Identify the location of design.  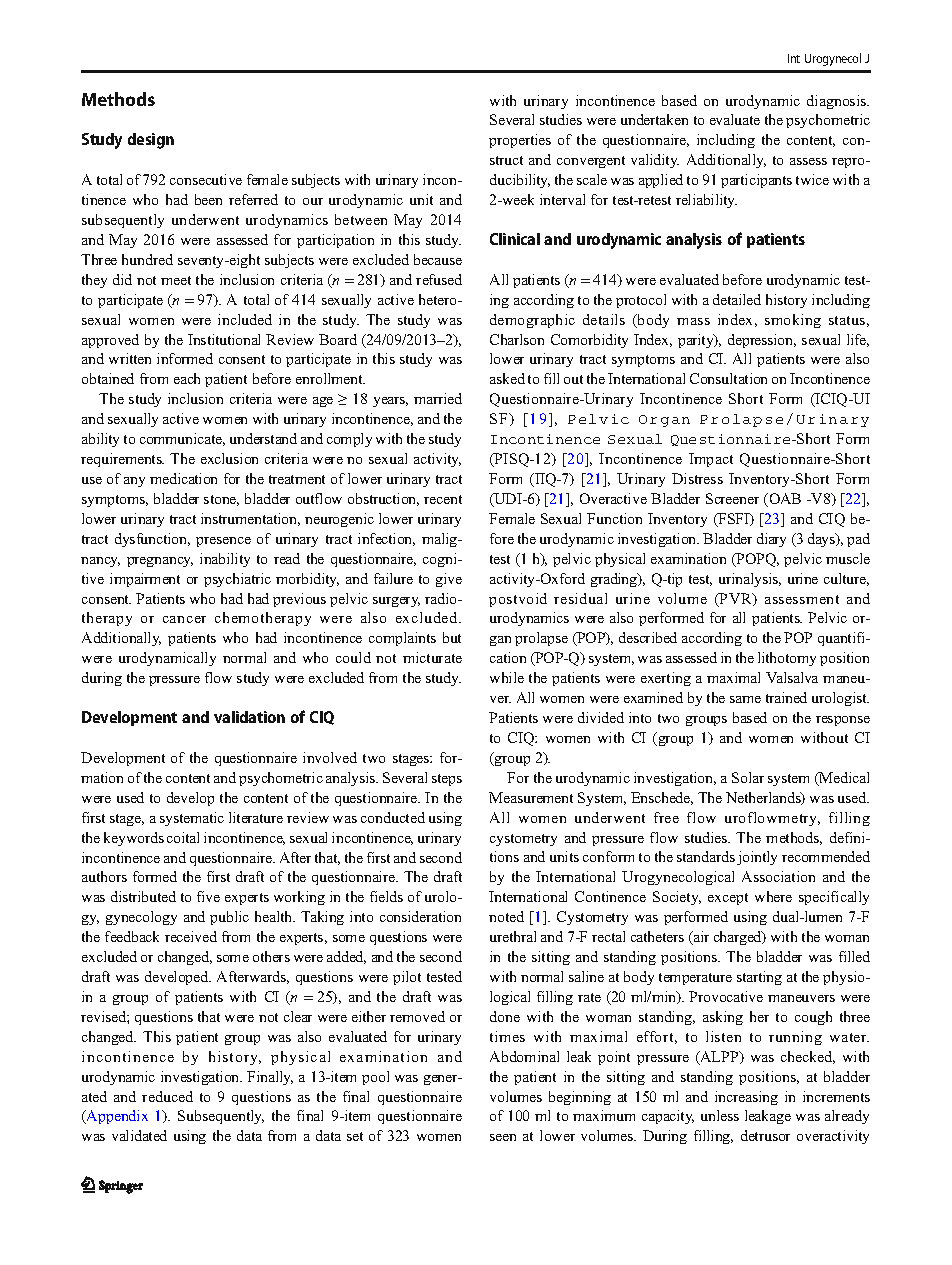
(151, 141).
